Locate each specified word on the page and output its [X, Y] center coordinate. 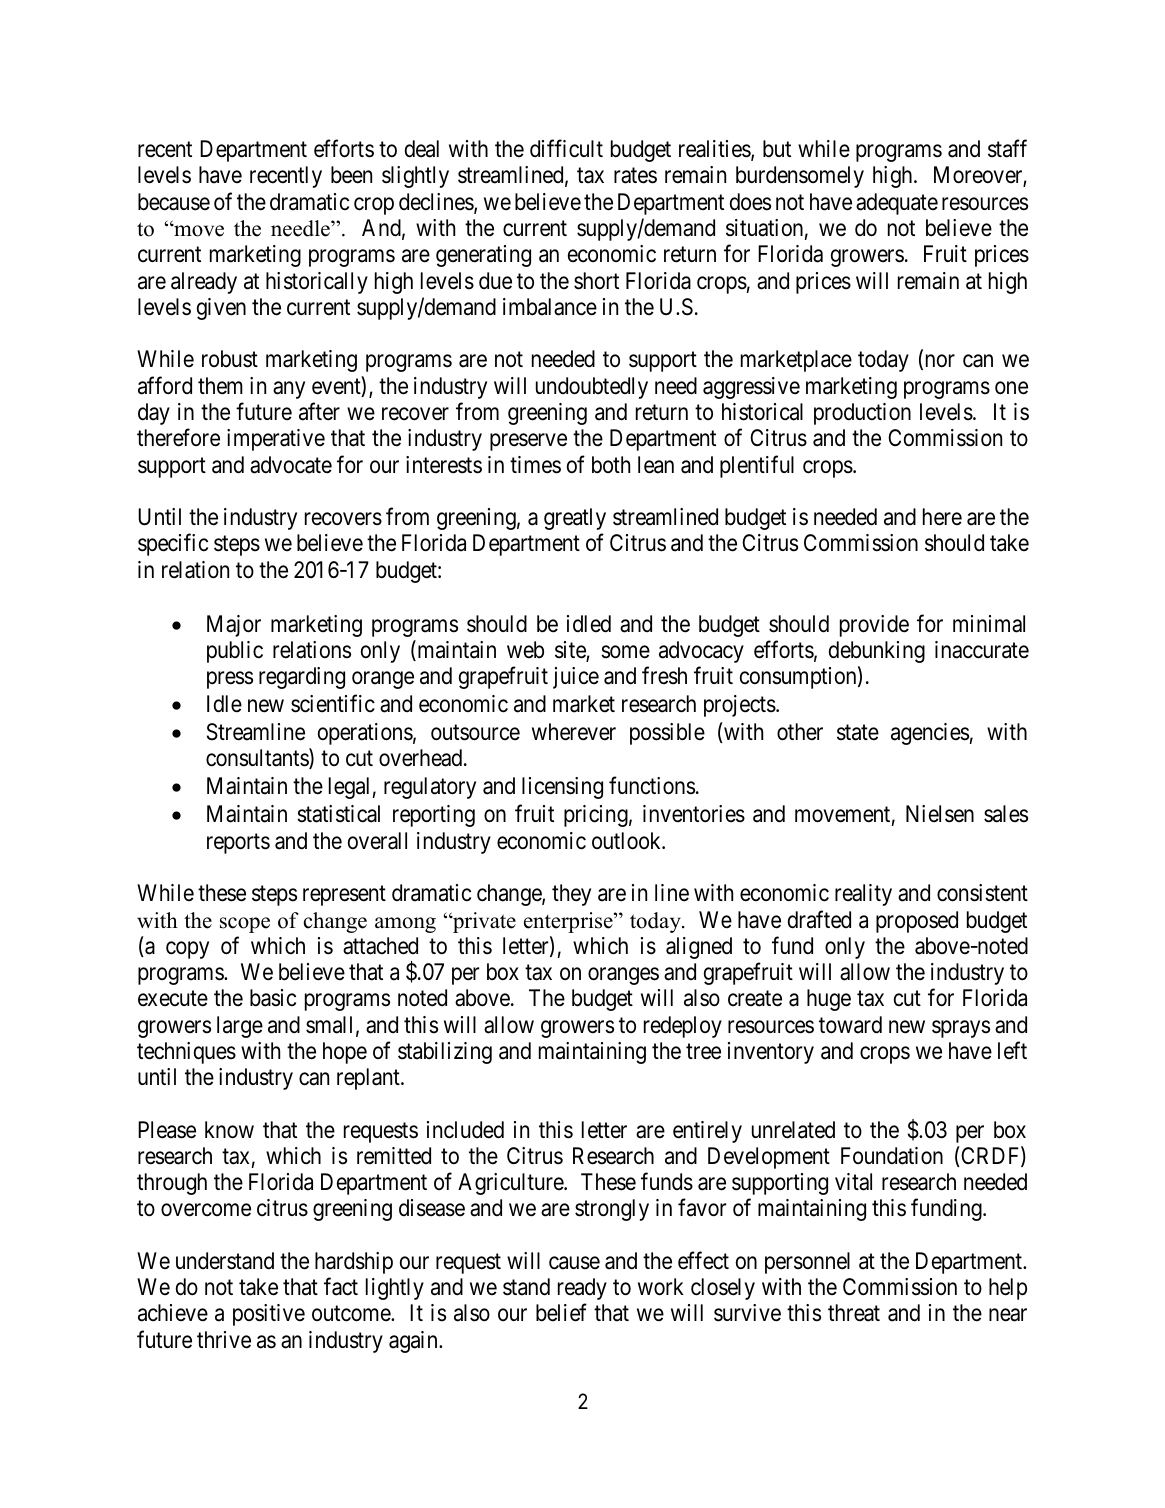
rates [635, 176]
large [240, 1027]
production [862, 414]
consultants [258, 759]
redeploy [683, 1027]
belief [561, 1313]
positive [269, 1315]
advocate [291, 465]
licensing [562, 788]
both [611, 464]
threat [854, 1313]
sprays [961, 1029]
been [351, 175]
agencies [930, 734]
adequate [897, 204]
